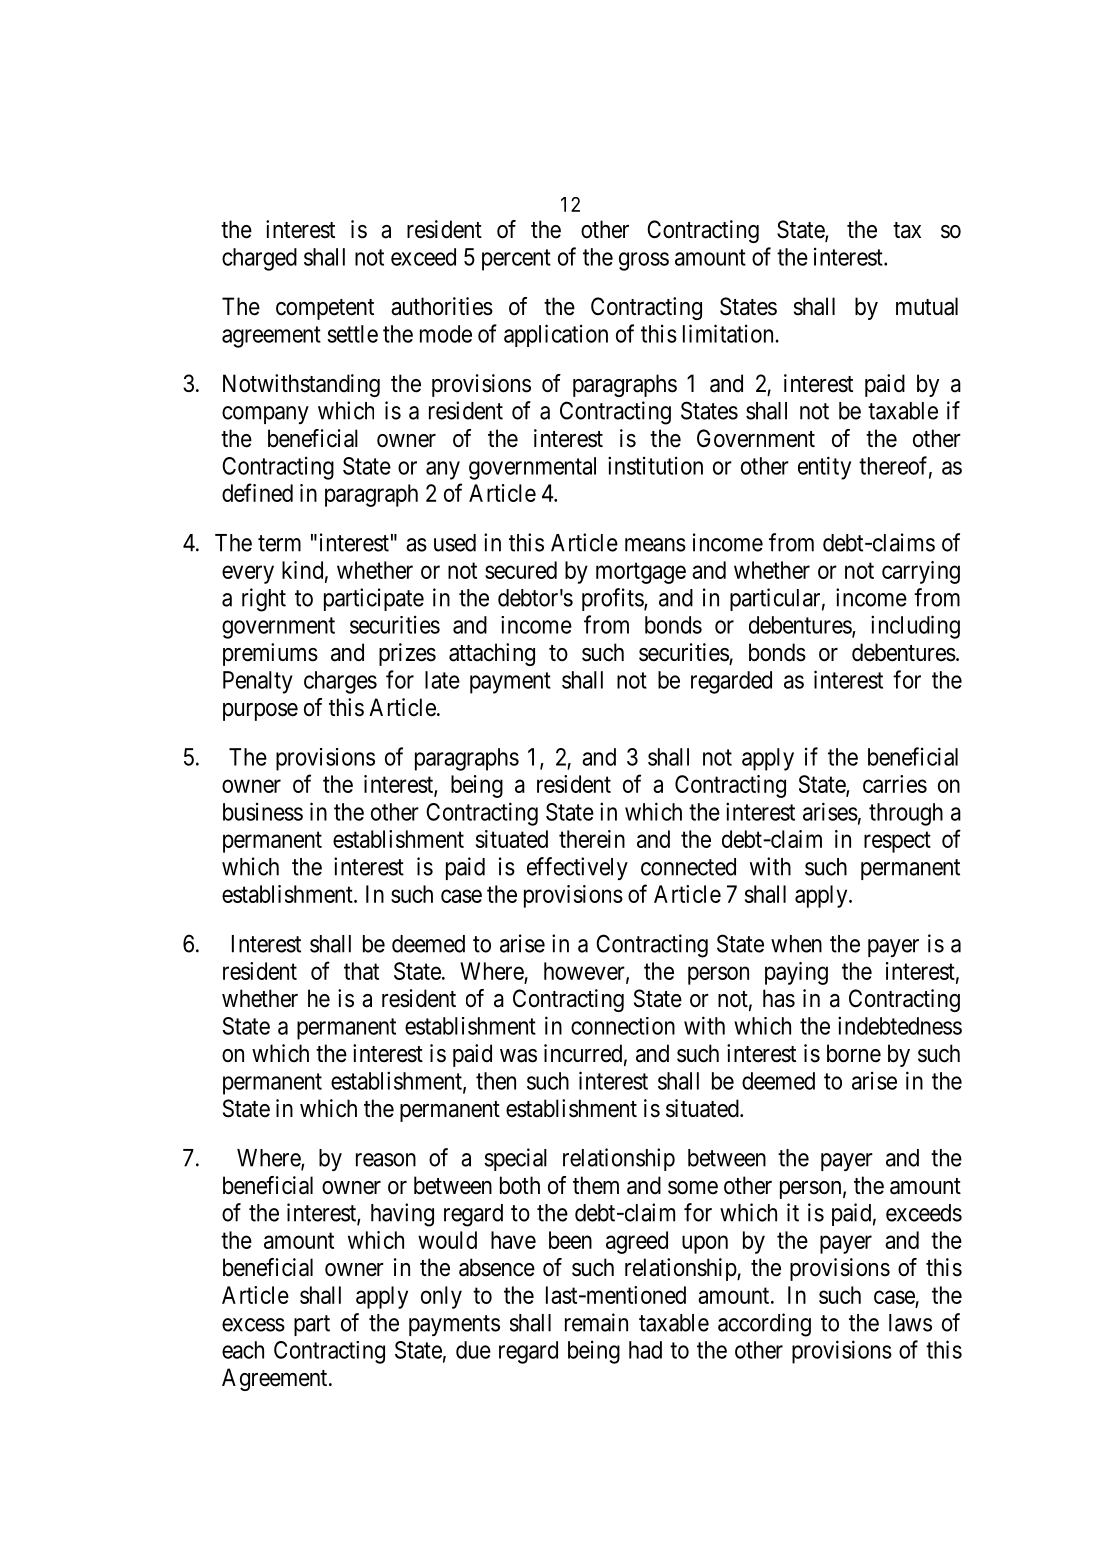  Describe the element at coordinates (279, 543) in the document. I see `term` at that location.
